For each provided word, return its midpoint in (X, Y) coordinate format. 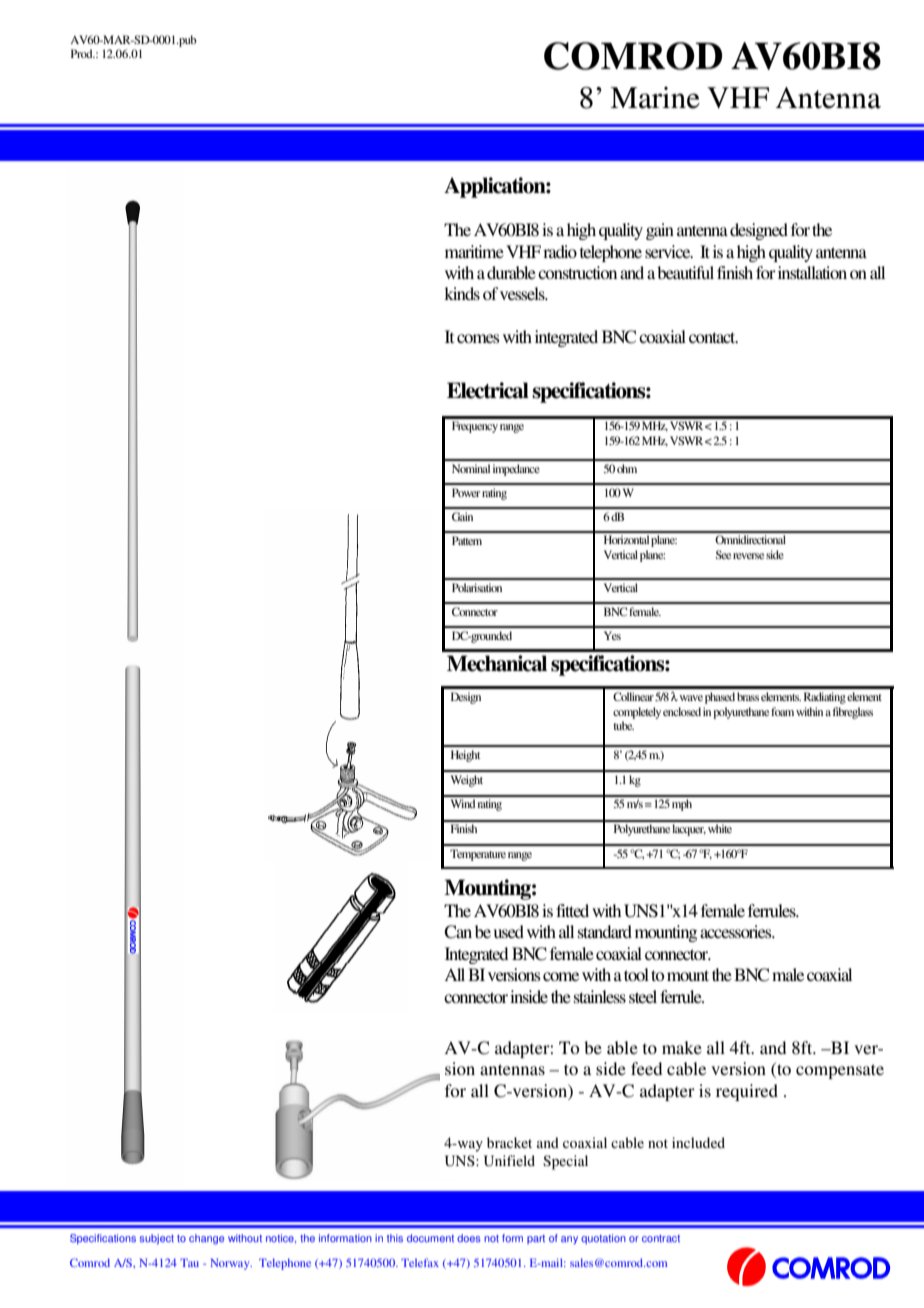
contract (661, 1238)
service (669, 251)
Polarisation (477, 587)
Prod (83, 53)
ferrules (773, 910)
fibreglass (853, 713)
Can (458, 932)
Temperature (478, 855)
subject (157, 1239)
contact (713, 337)
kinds (462, 293)
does (469, 1238)
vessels (523, 293)
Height (465, 756)
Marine (655, 98)
